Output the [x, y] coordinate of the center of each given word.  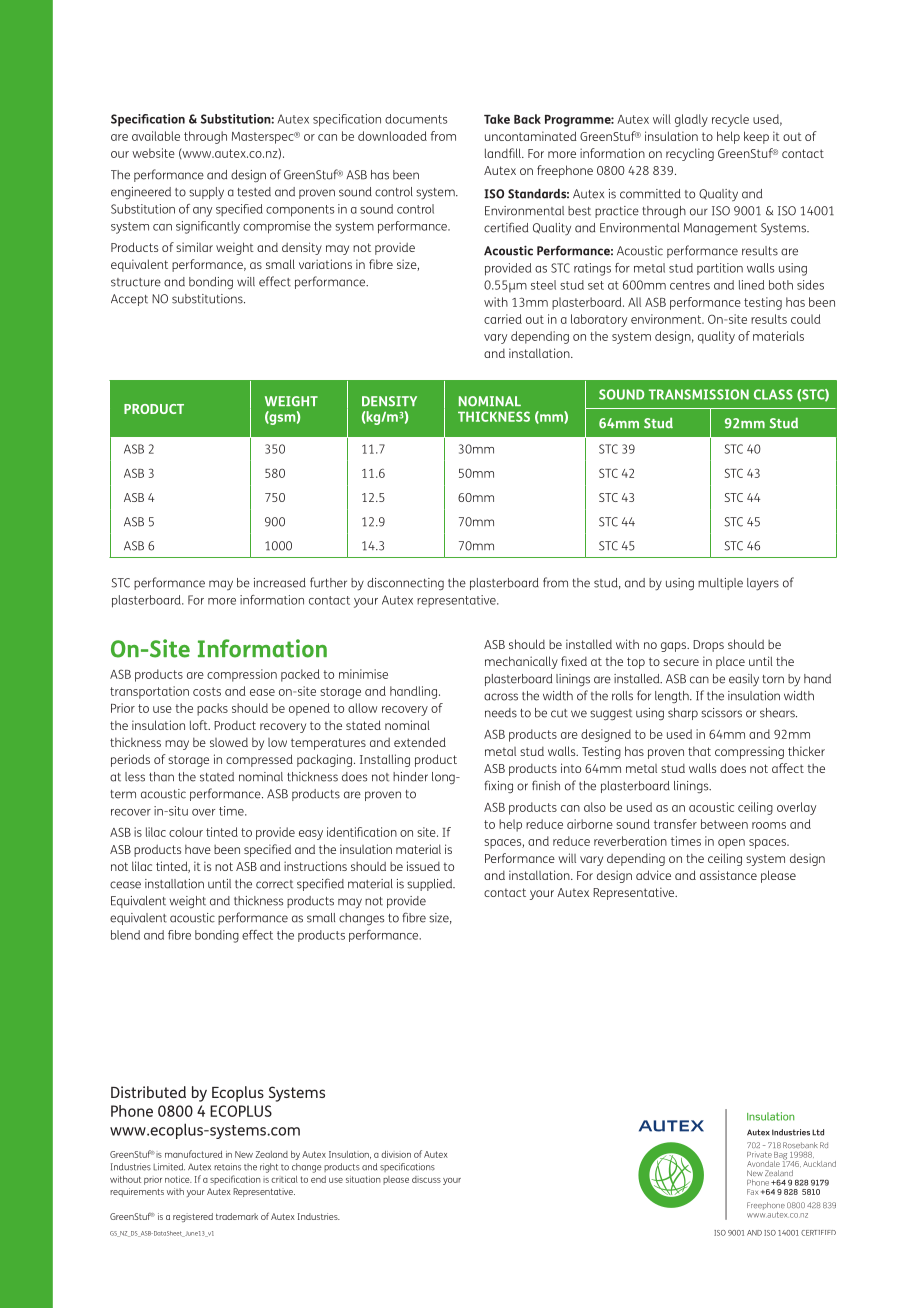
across [501, 697]
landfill [504, 153]
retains [227, 1167]
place [730, 662]
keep [756, 137]
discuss [426, 1179]
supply [206, 193]
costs [207, 691]
